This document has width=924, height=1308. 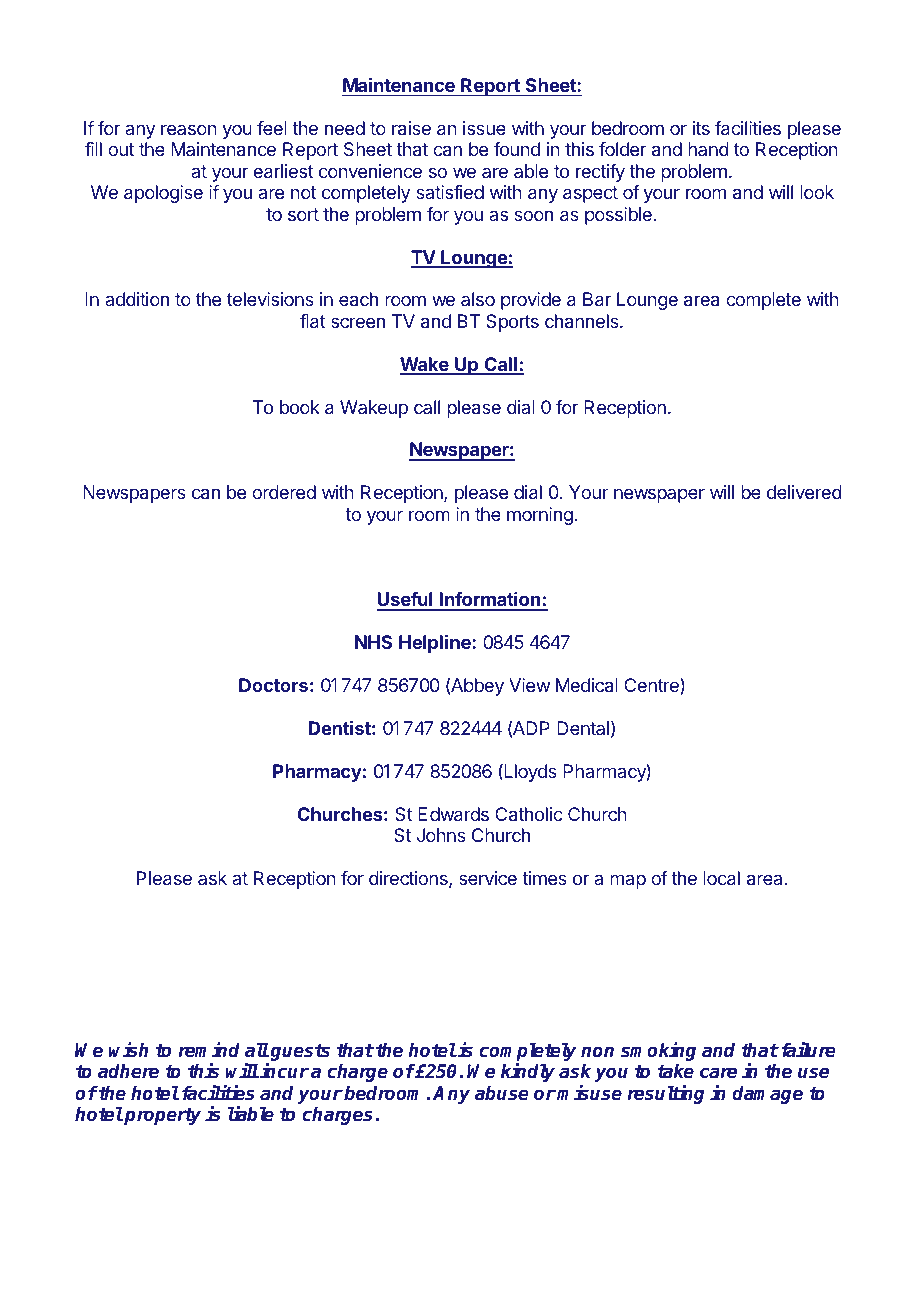 I want to click on care, so click(x=718, y=1073).
